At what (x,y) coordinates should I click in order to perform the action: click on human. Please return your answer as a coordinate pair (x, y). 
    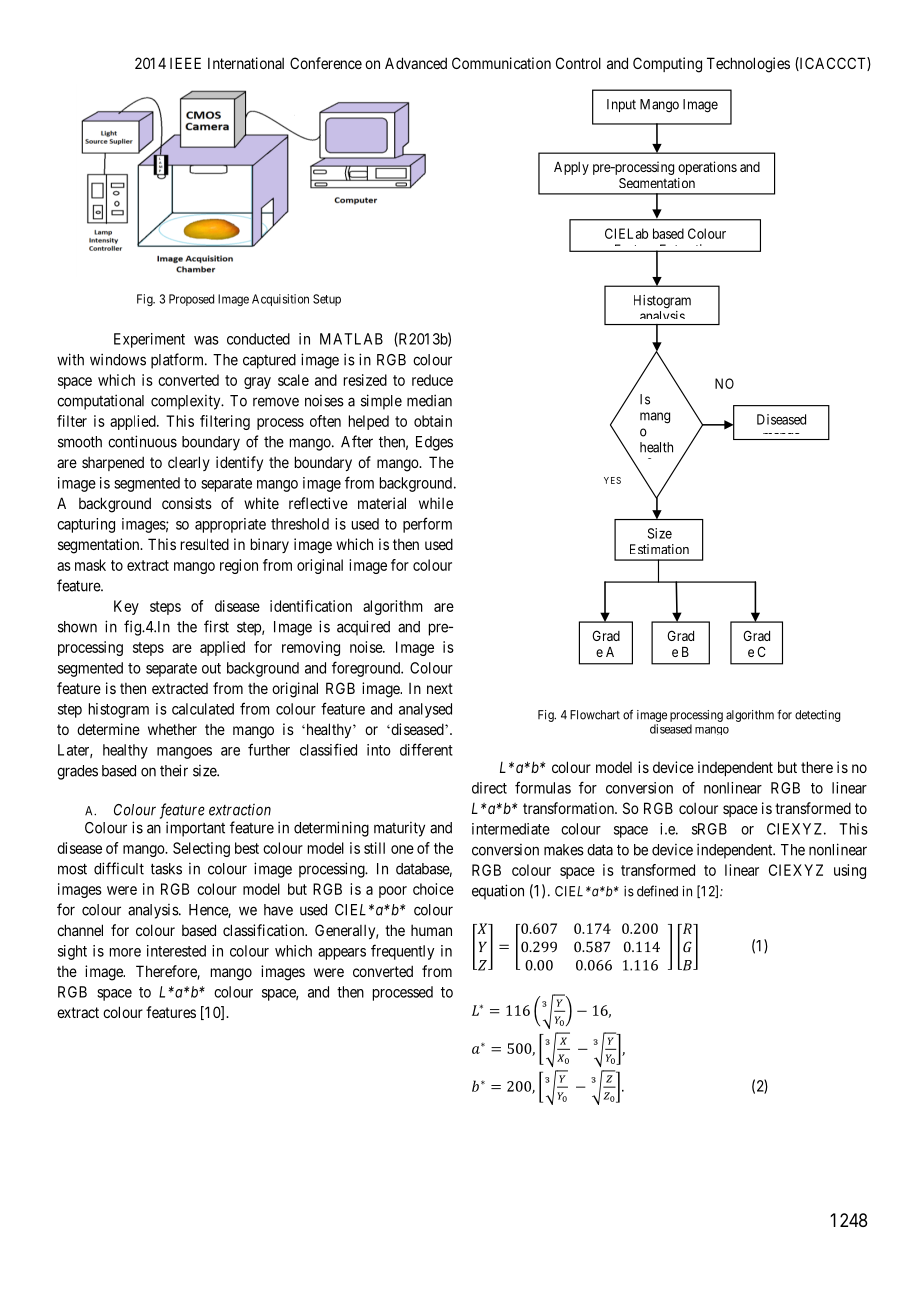
    Looking at the image, I should click on (431, 930).
